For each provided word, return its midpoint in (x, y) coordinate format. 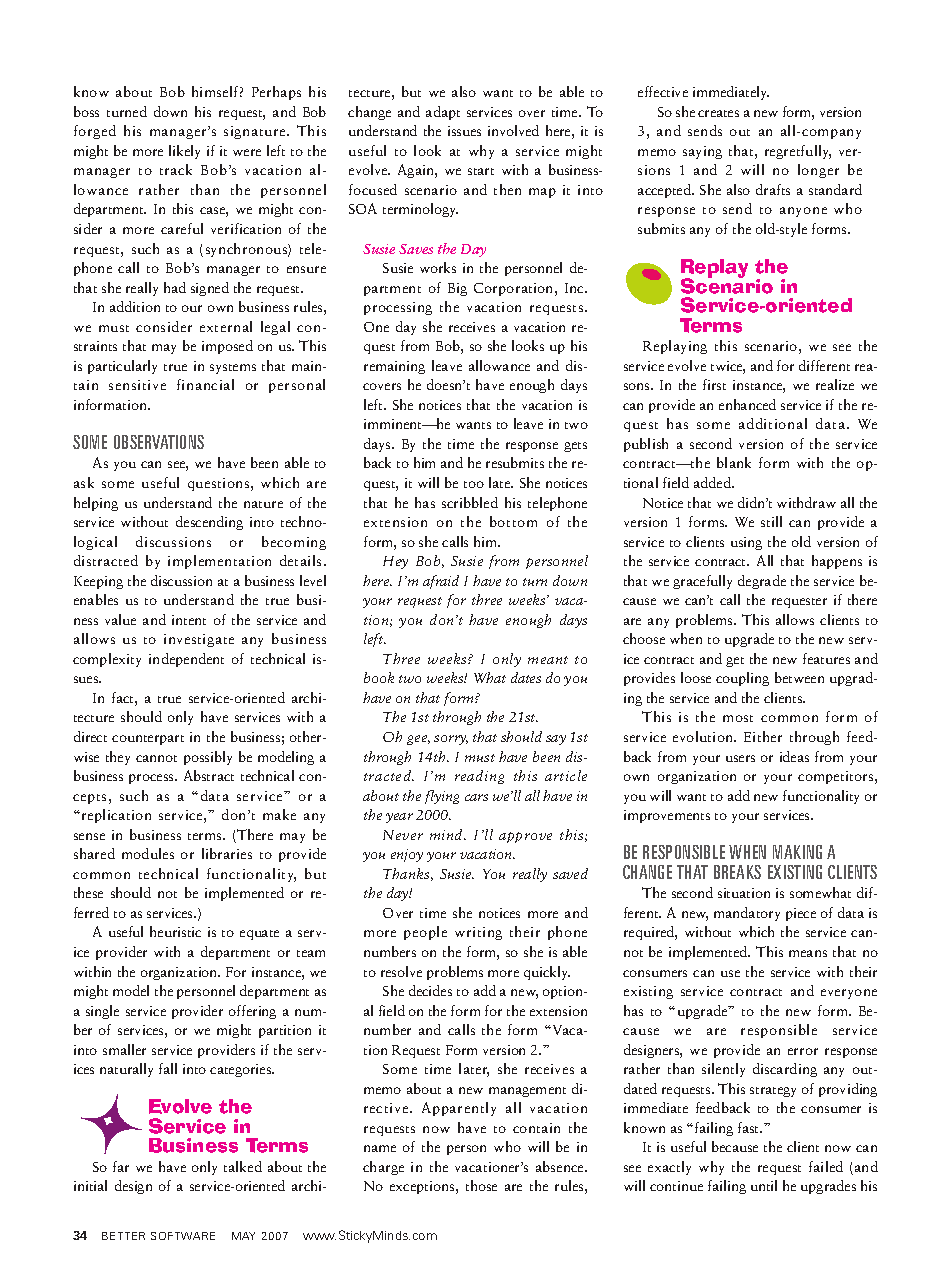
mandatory (747, 914)
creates (718, 113)
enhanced (747, 404)
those (481, 1185)
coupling (742, 679)
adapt (443, 113)
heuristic (175, 931)
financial (205, 384)
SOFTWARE (183, 1236)
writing (478, 933)
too (474, 484)
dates (526, 677)
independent (186, 660)
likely (184, 152)
